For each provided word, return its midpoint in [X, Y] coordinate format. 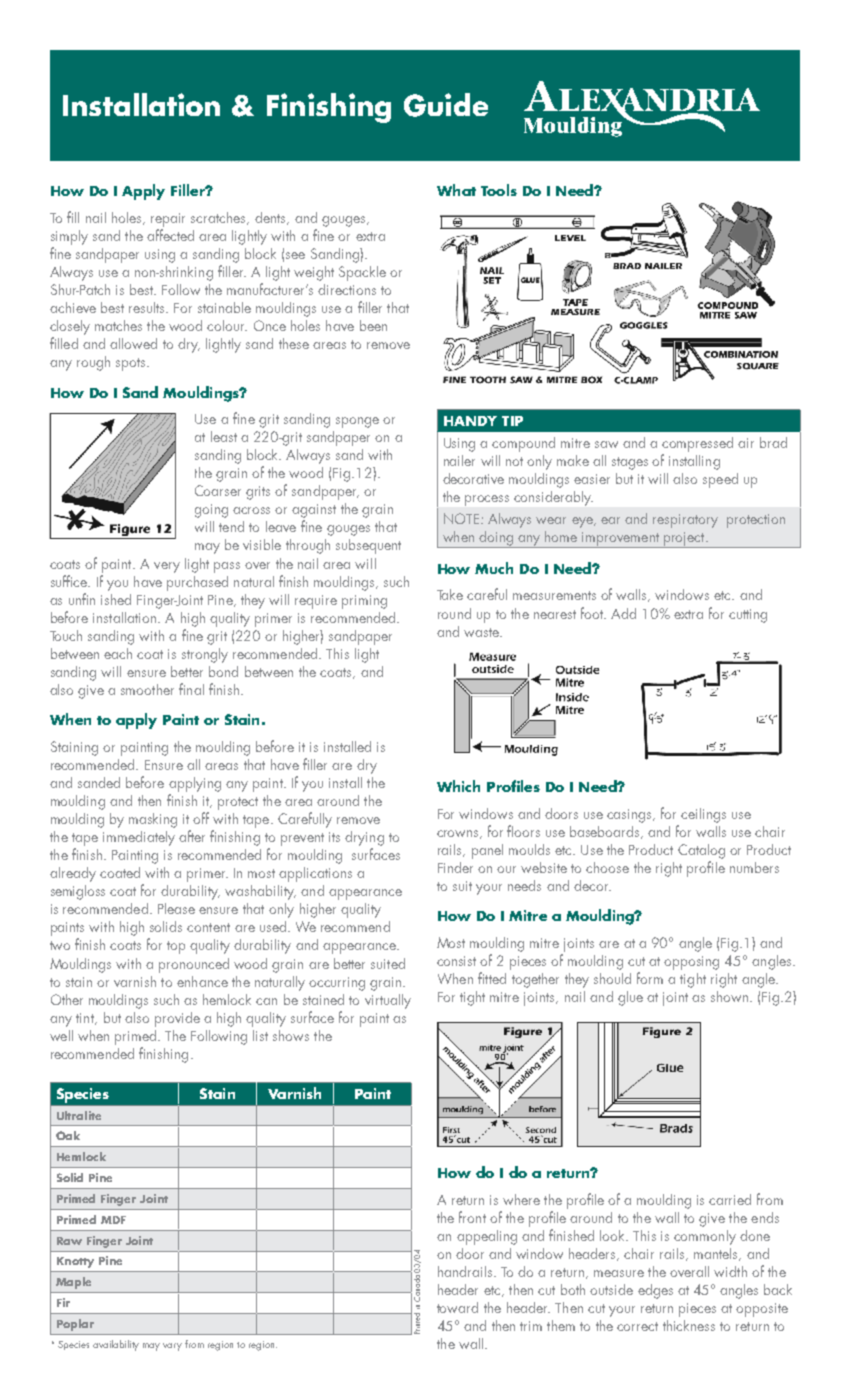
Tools [499, 190]
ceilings [703, 815]
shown [731, 996]
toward [457, 1307]
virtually [388, 1001]
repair [168, 220]
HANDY [470, 421]
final [191, 689]
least [224, 436]
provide [177, 1019]
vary [172, 1347]
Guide [446, 105]
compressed [697, 444]
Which [458, 786]
